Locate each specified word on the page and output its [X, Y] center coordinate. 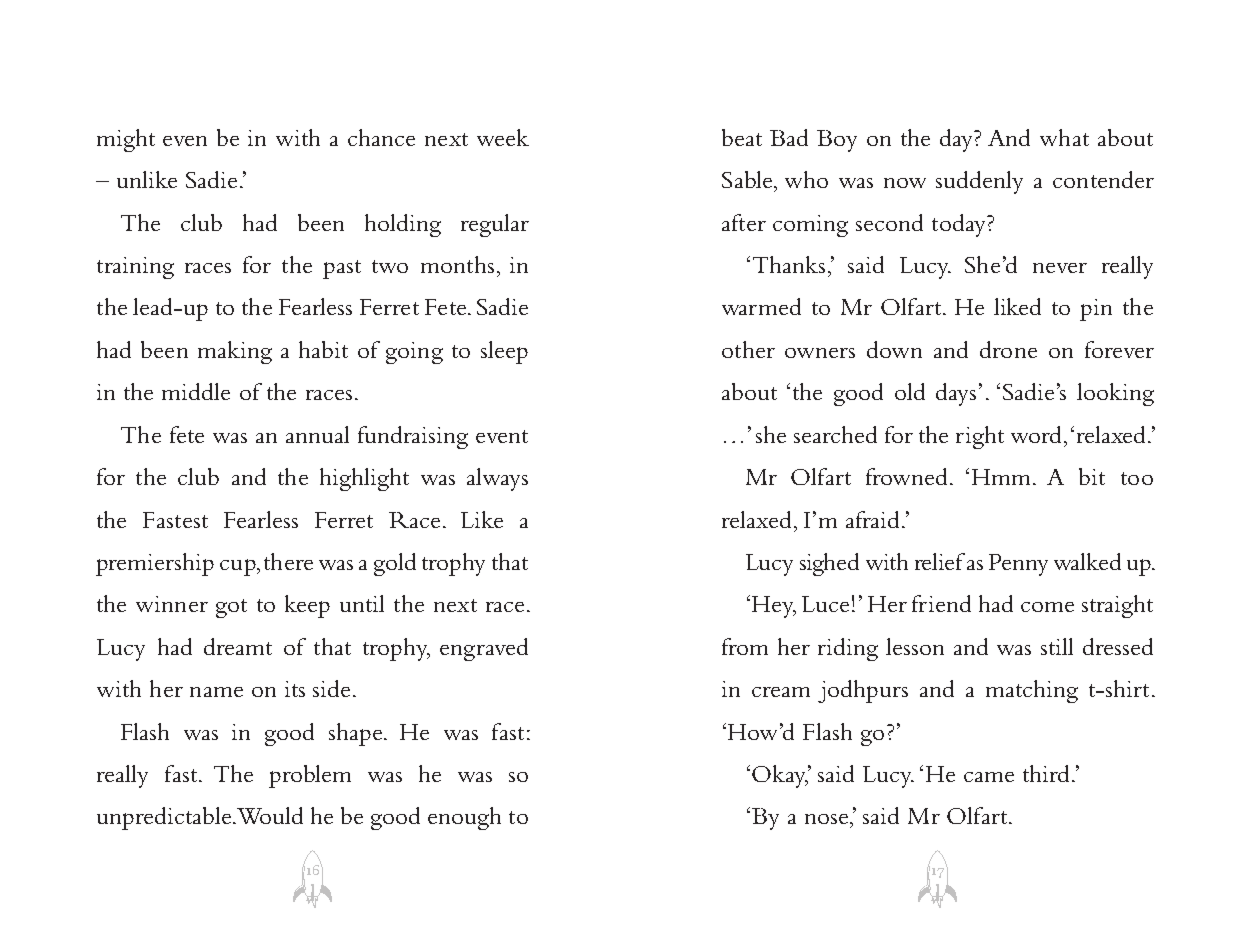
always [497, 479]
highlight [364, 479]
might [126, 140]
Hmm [1003, 477]
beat [742, 137]
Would [270, 815]
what [1064, 137]
